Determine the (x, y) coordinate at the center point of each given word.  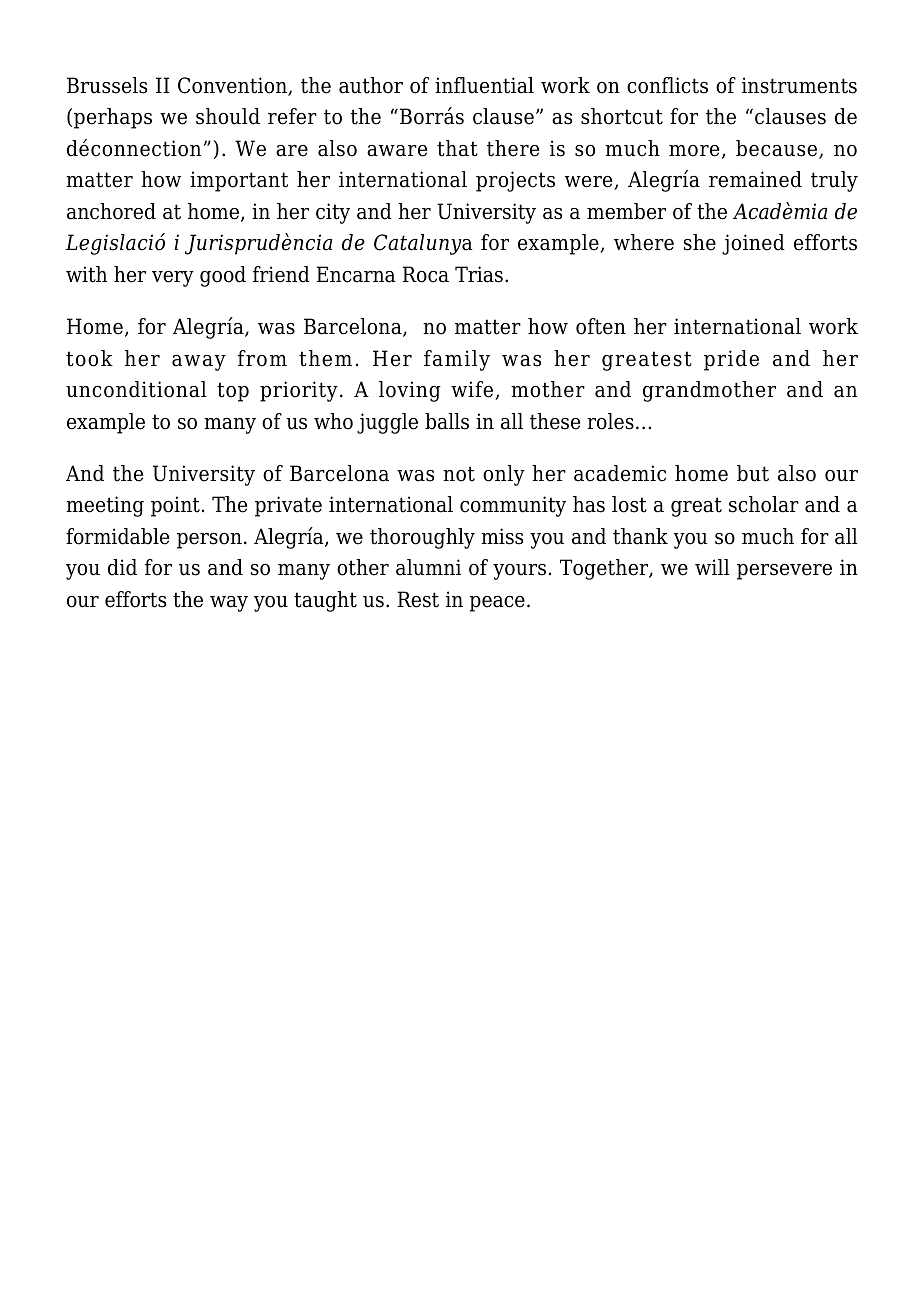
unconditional (136, 389)
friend (281, 274)
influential (484, 85)
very (173, 279)
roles (610, 421)
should (228, 116)
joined (753, 244)
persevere (784, 572)
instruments (799, 85)
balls (447, 421)
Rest (418, 599)
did (122, 567)
